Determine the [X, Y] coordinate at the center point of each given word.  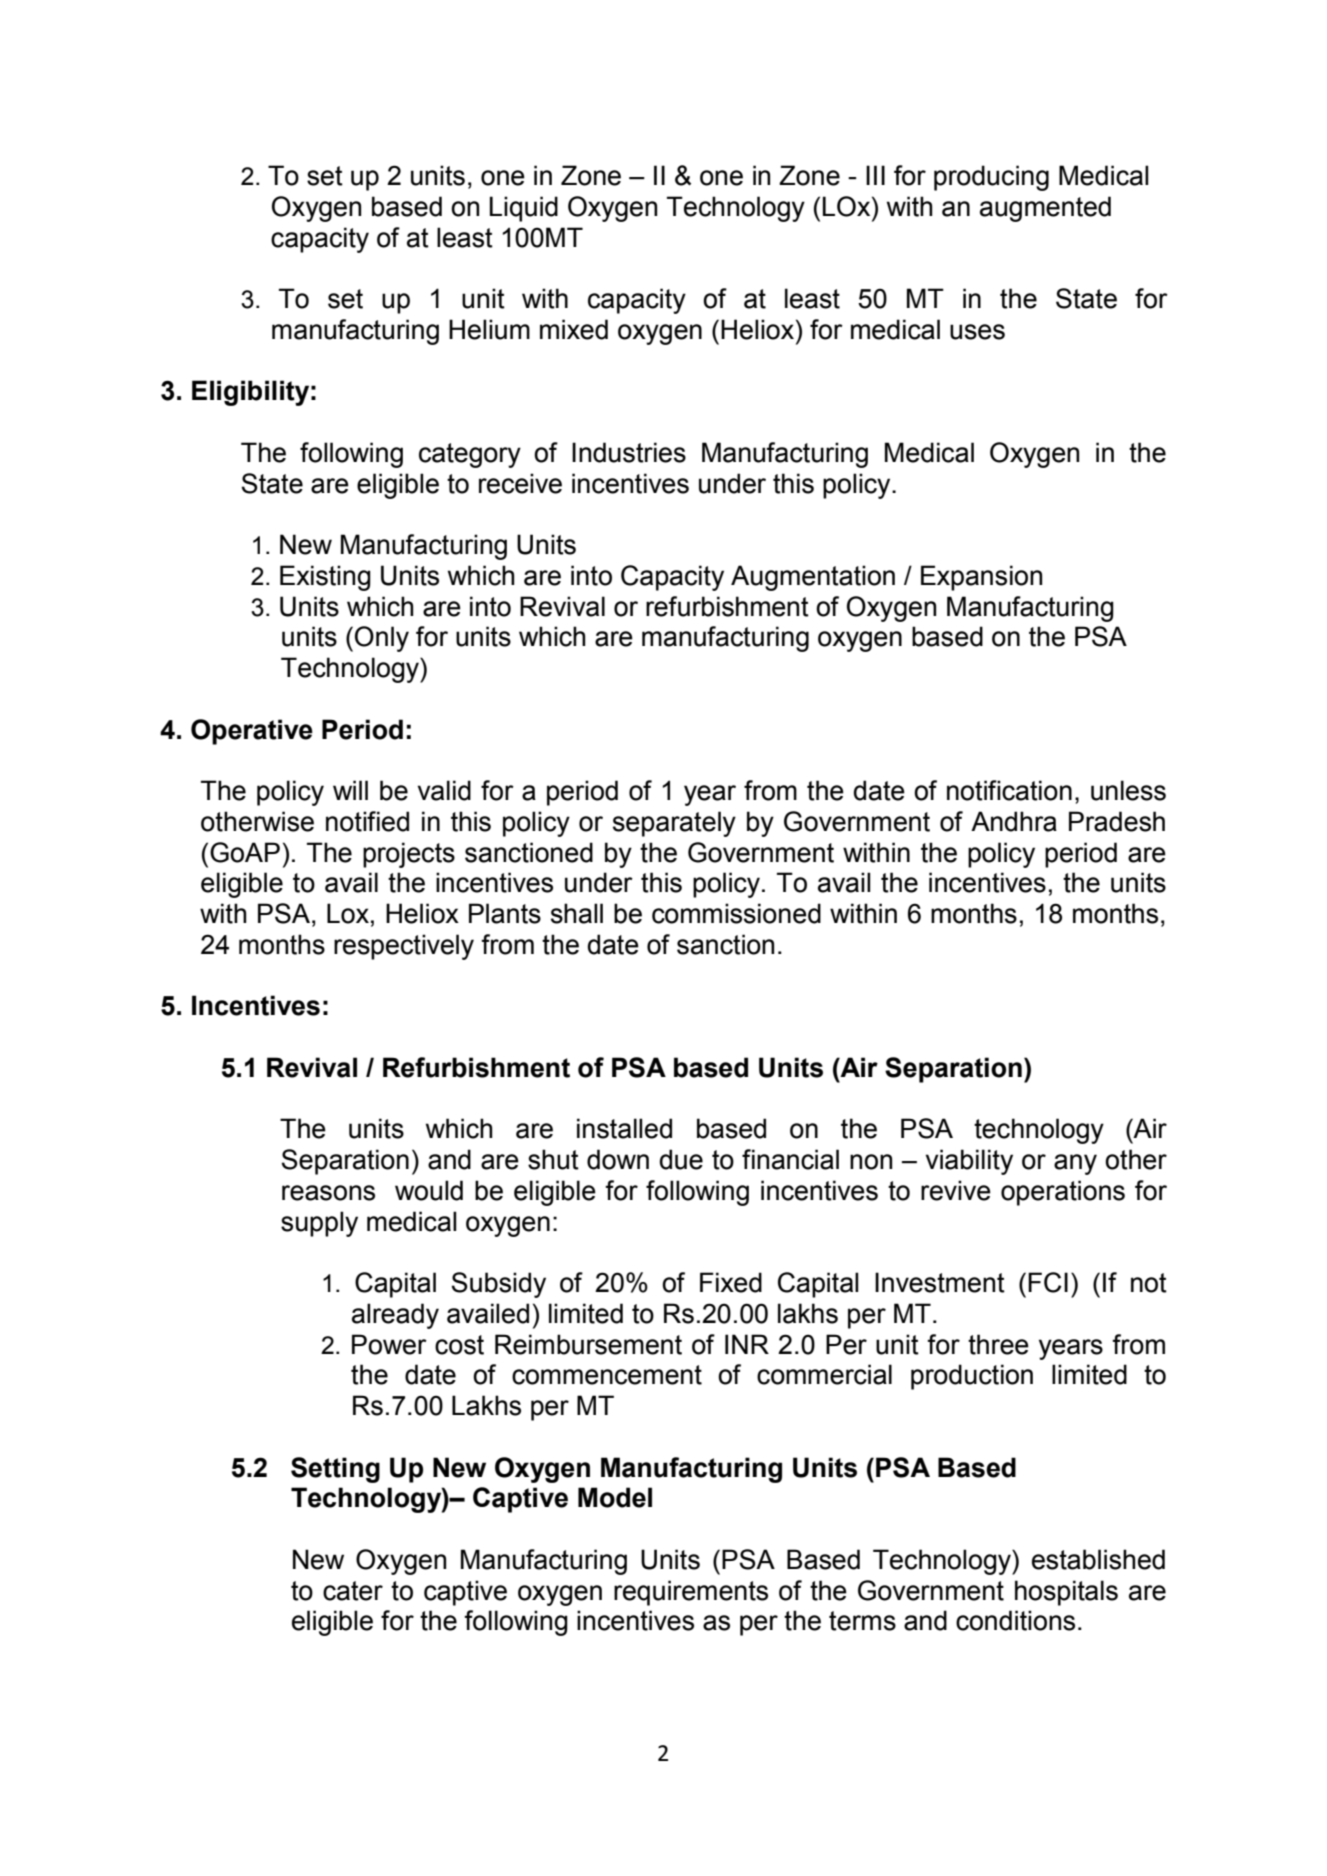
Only [382, 639]
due [681, 1159]
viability [969, 1162]
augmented [1045, 209]
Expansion [981, 578]
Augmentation [813, 578]
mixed [574, 329]
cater [353, 1591]
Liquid [524, 209]
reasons [328, 1193]
